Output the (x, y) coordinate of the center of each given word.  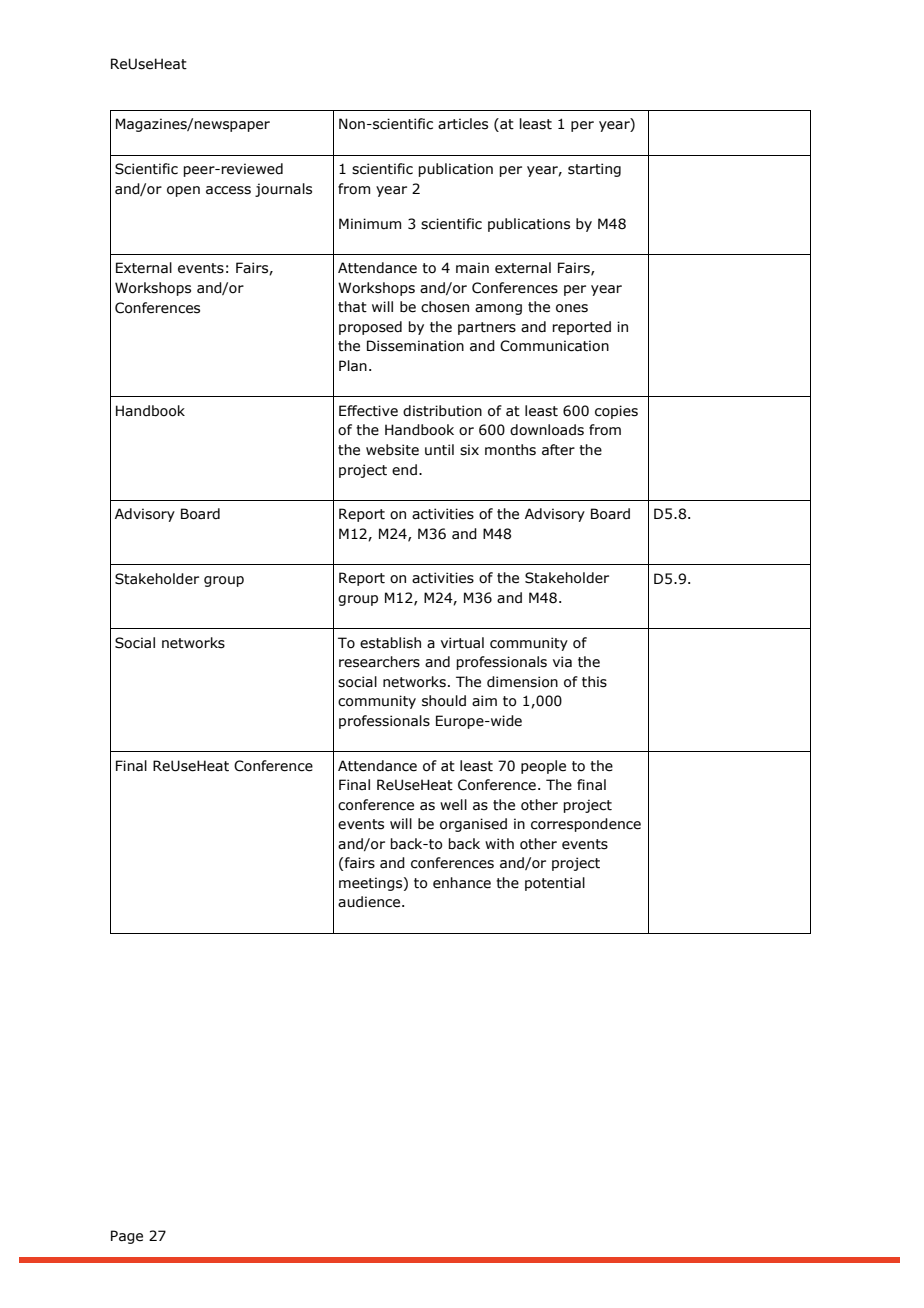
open (183, 191)
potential (555, 884)
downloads (547, 430)
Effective (368, 411)
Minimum (370, 224)
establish (390, 643)
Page (127, 1237)
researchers (379, 662)
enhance (462, 883)
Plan (353, 366)
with (499, 844)
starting (594, 170)
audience (370, 902)
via (562, 662)
